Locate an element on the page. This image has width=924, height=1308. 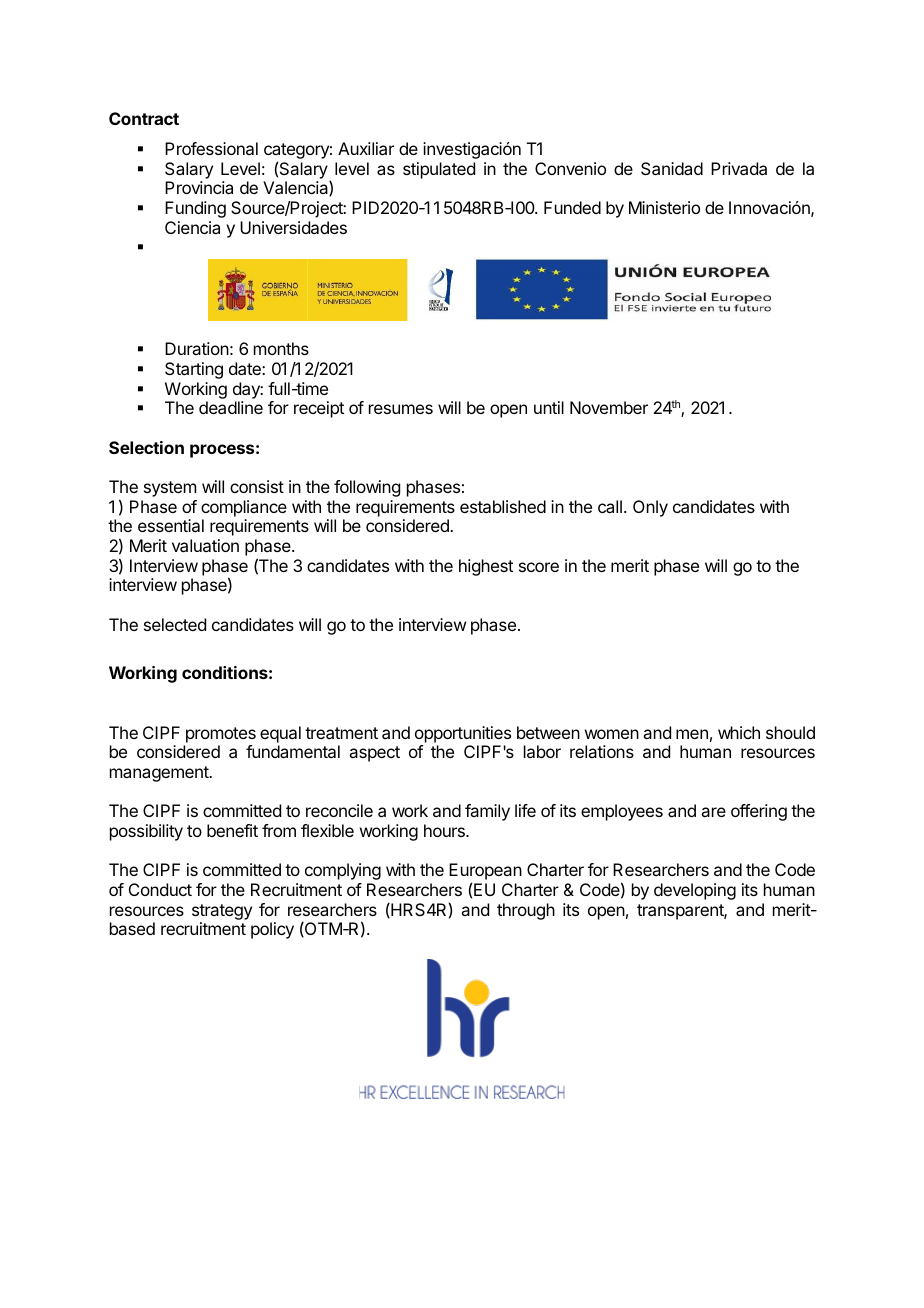
Funded is located at coordinates (572, 207).
